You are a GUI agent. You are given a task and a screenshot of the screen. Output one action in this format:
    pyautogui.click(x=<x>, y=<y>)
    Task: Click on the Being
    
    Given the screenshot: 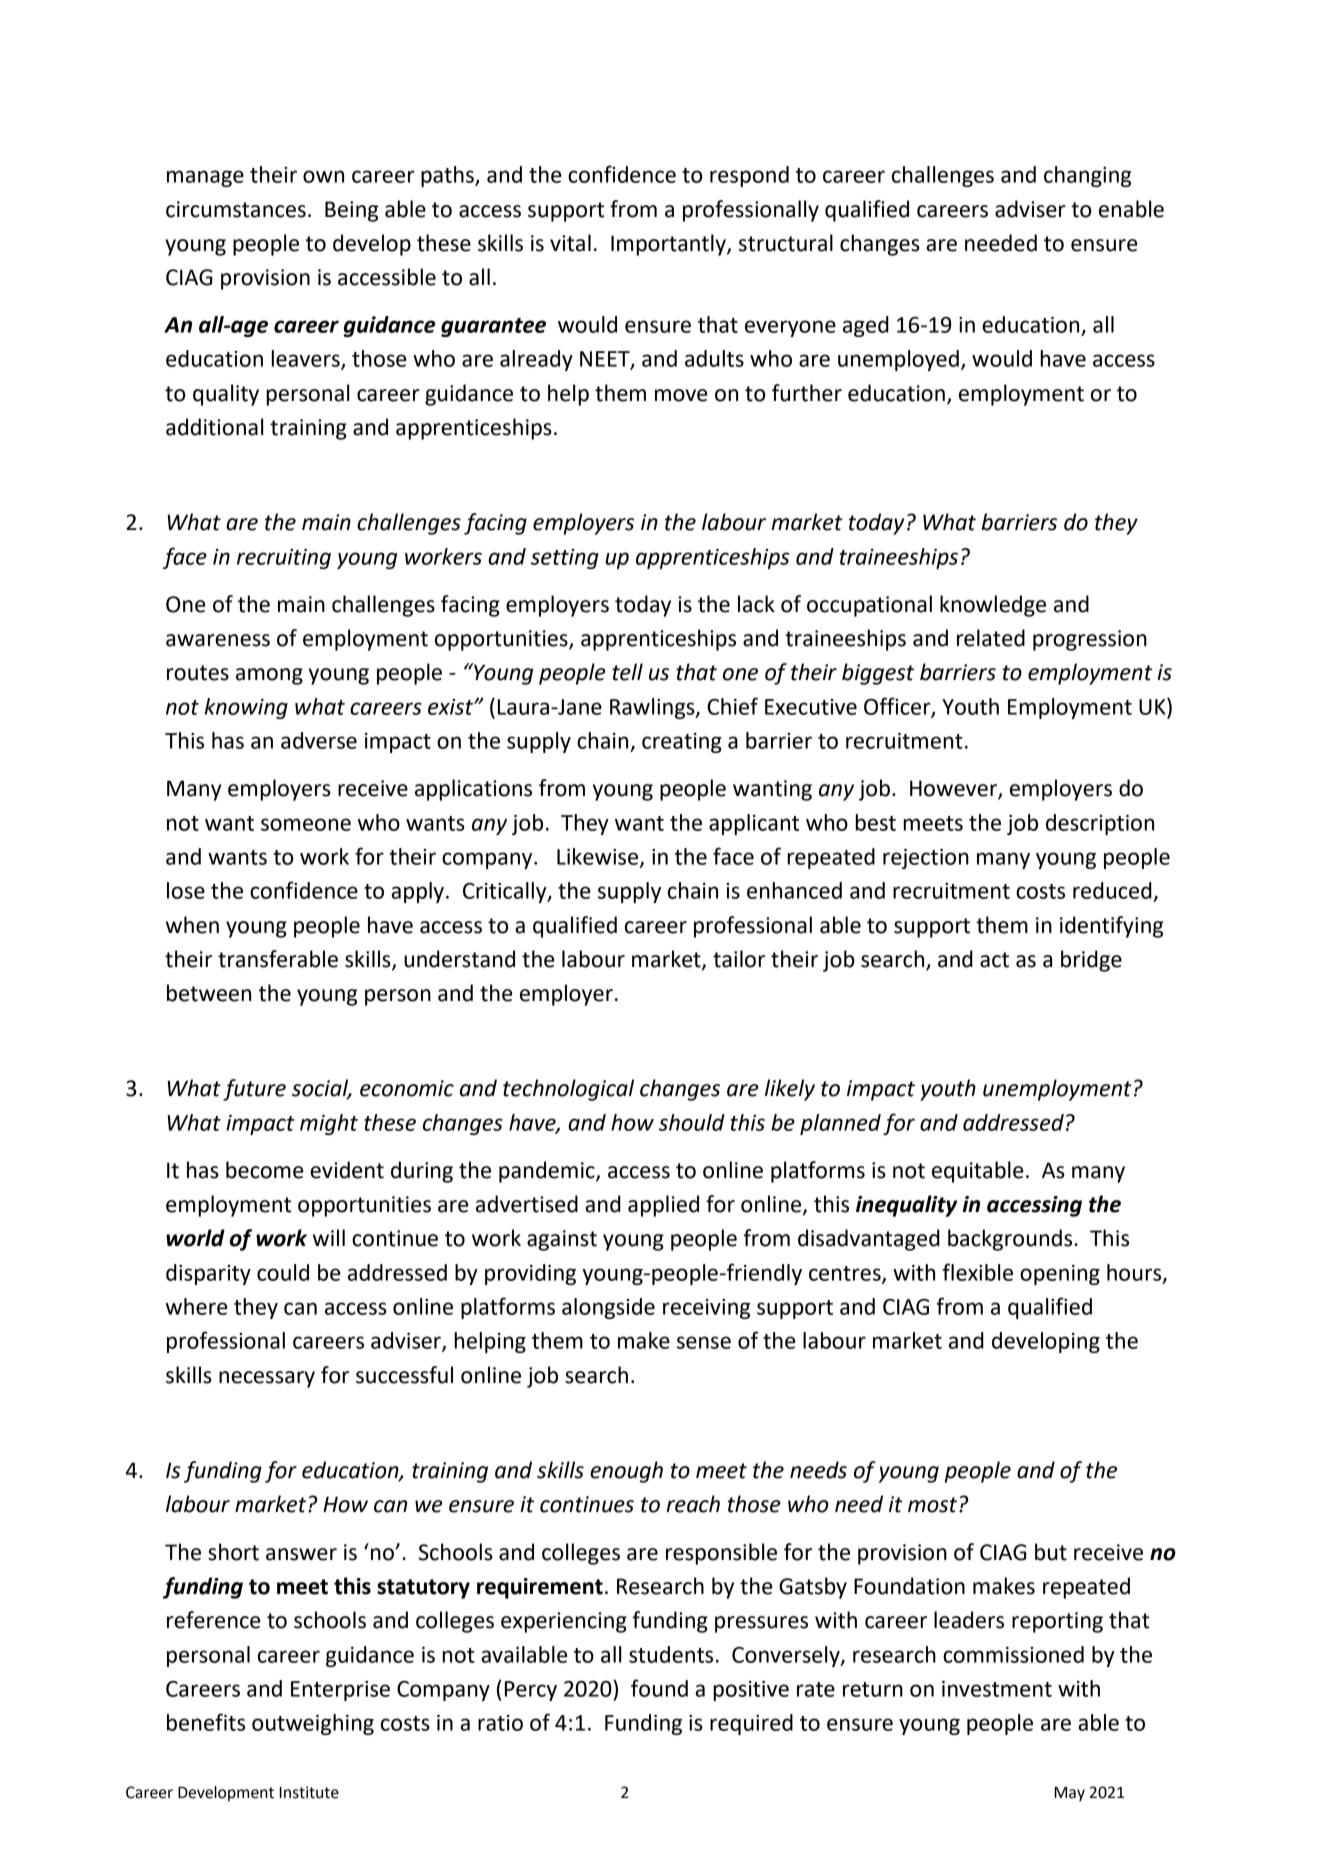 What is the action you would take?
    pyautogui.click(x=351, y=211)
